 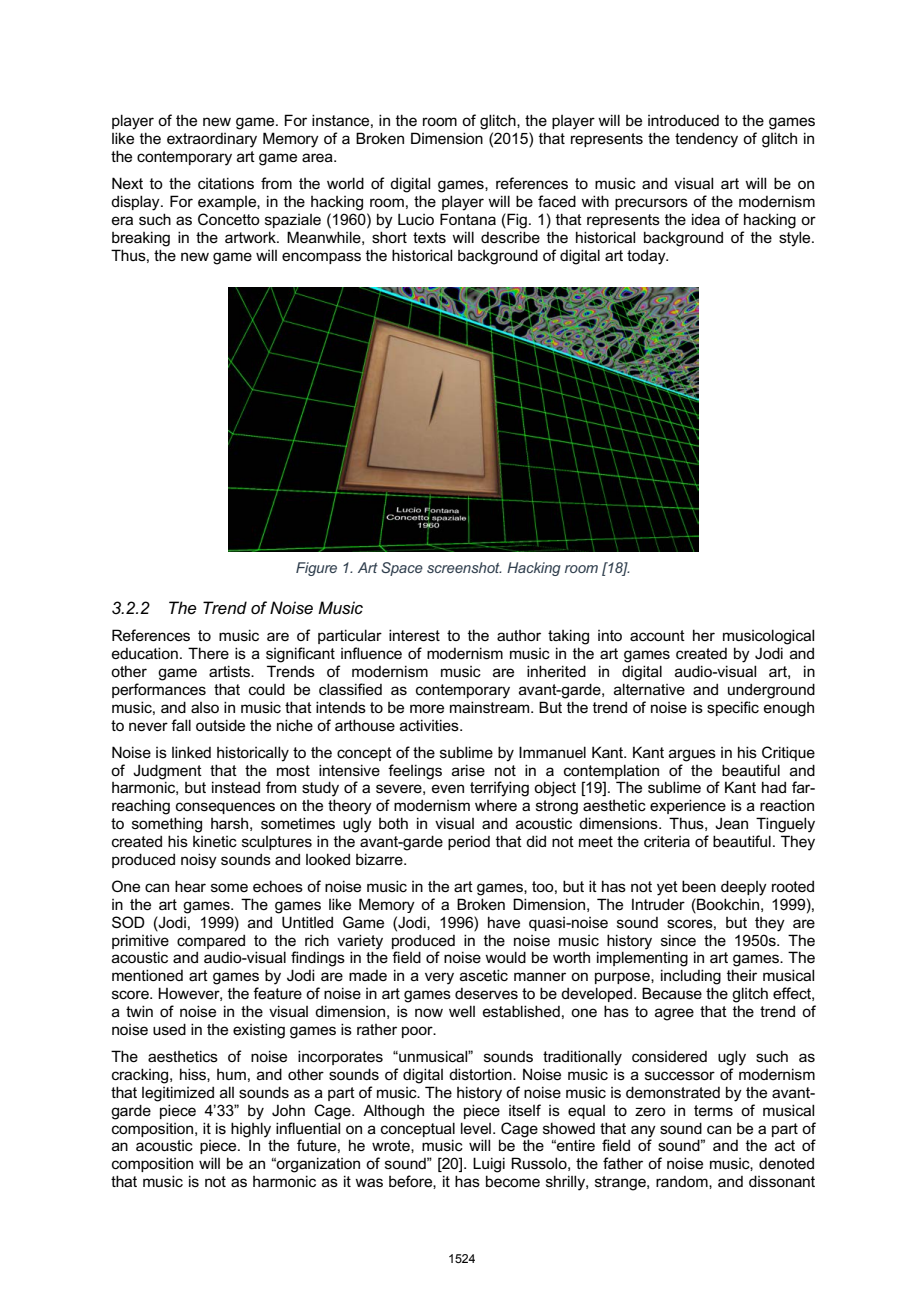 What do you see at coordinates (212, 140) in the page?
I see `extraordinary` at bounding box center [212, 140].
